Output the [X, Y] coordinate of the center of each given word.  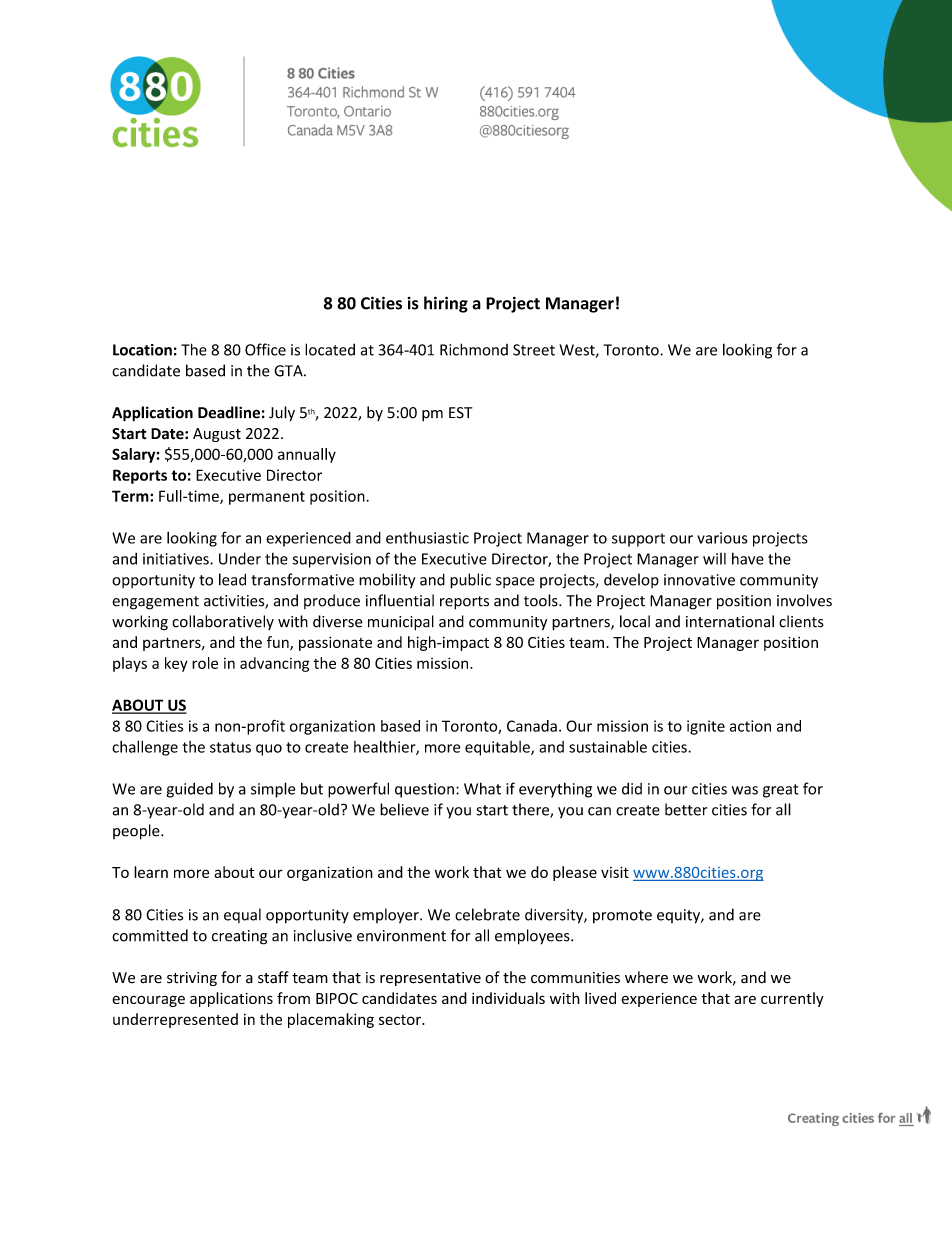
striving [192, 979]
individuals [508, 998]
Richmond [474, 349]
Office [265, 349]
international [730, 621]
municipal [401, 623]
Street [534, 350]
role [205, 663]
